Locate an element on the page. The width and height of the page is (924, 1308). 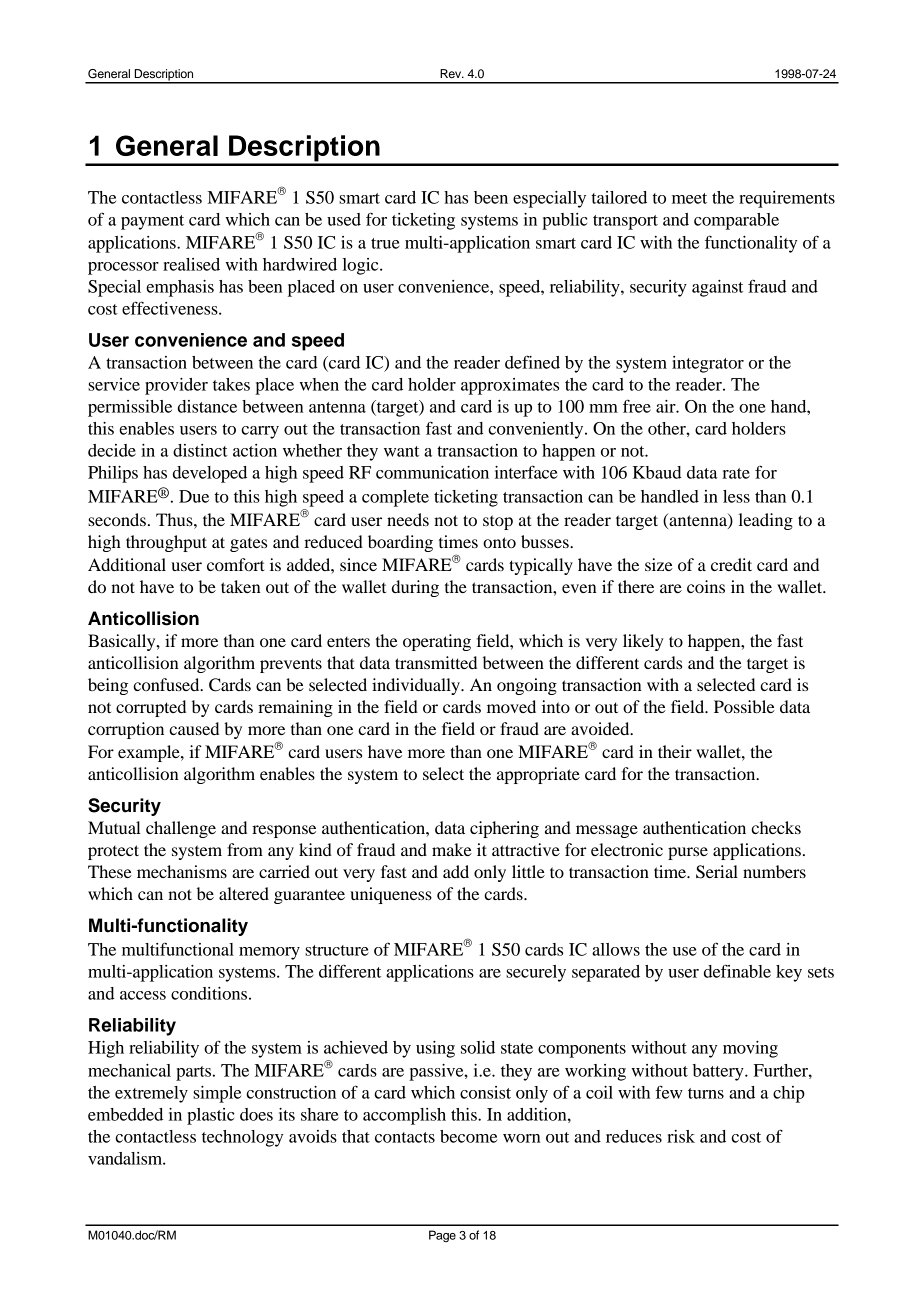
payment is located at coordinates (152, 222).
